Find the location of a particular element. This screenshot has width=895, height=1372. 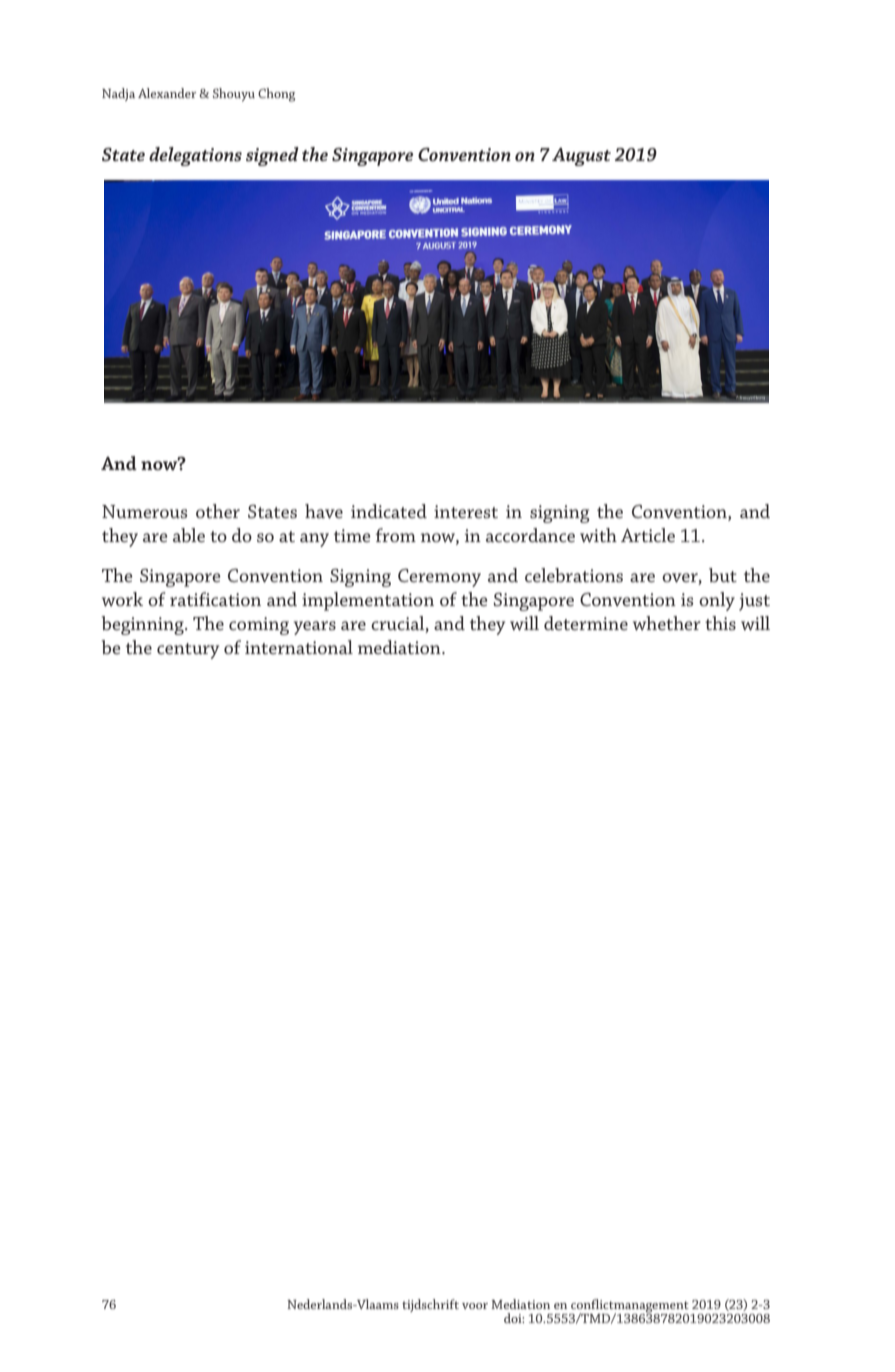

Article is located at coordinates (648, 535).
